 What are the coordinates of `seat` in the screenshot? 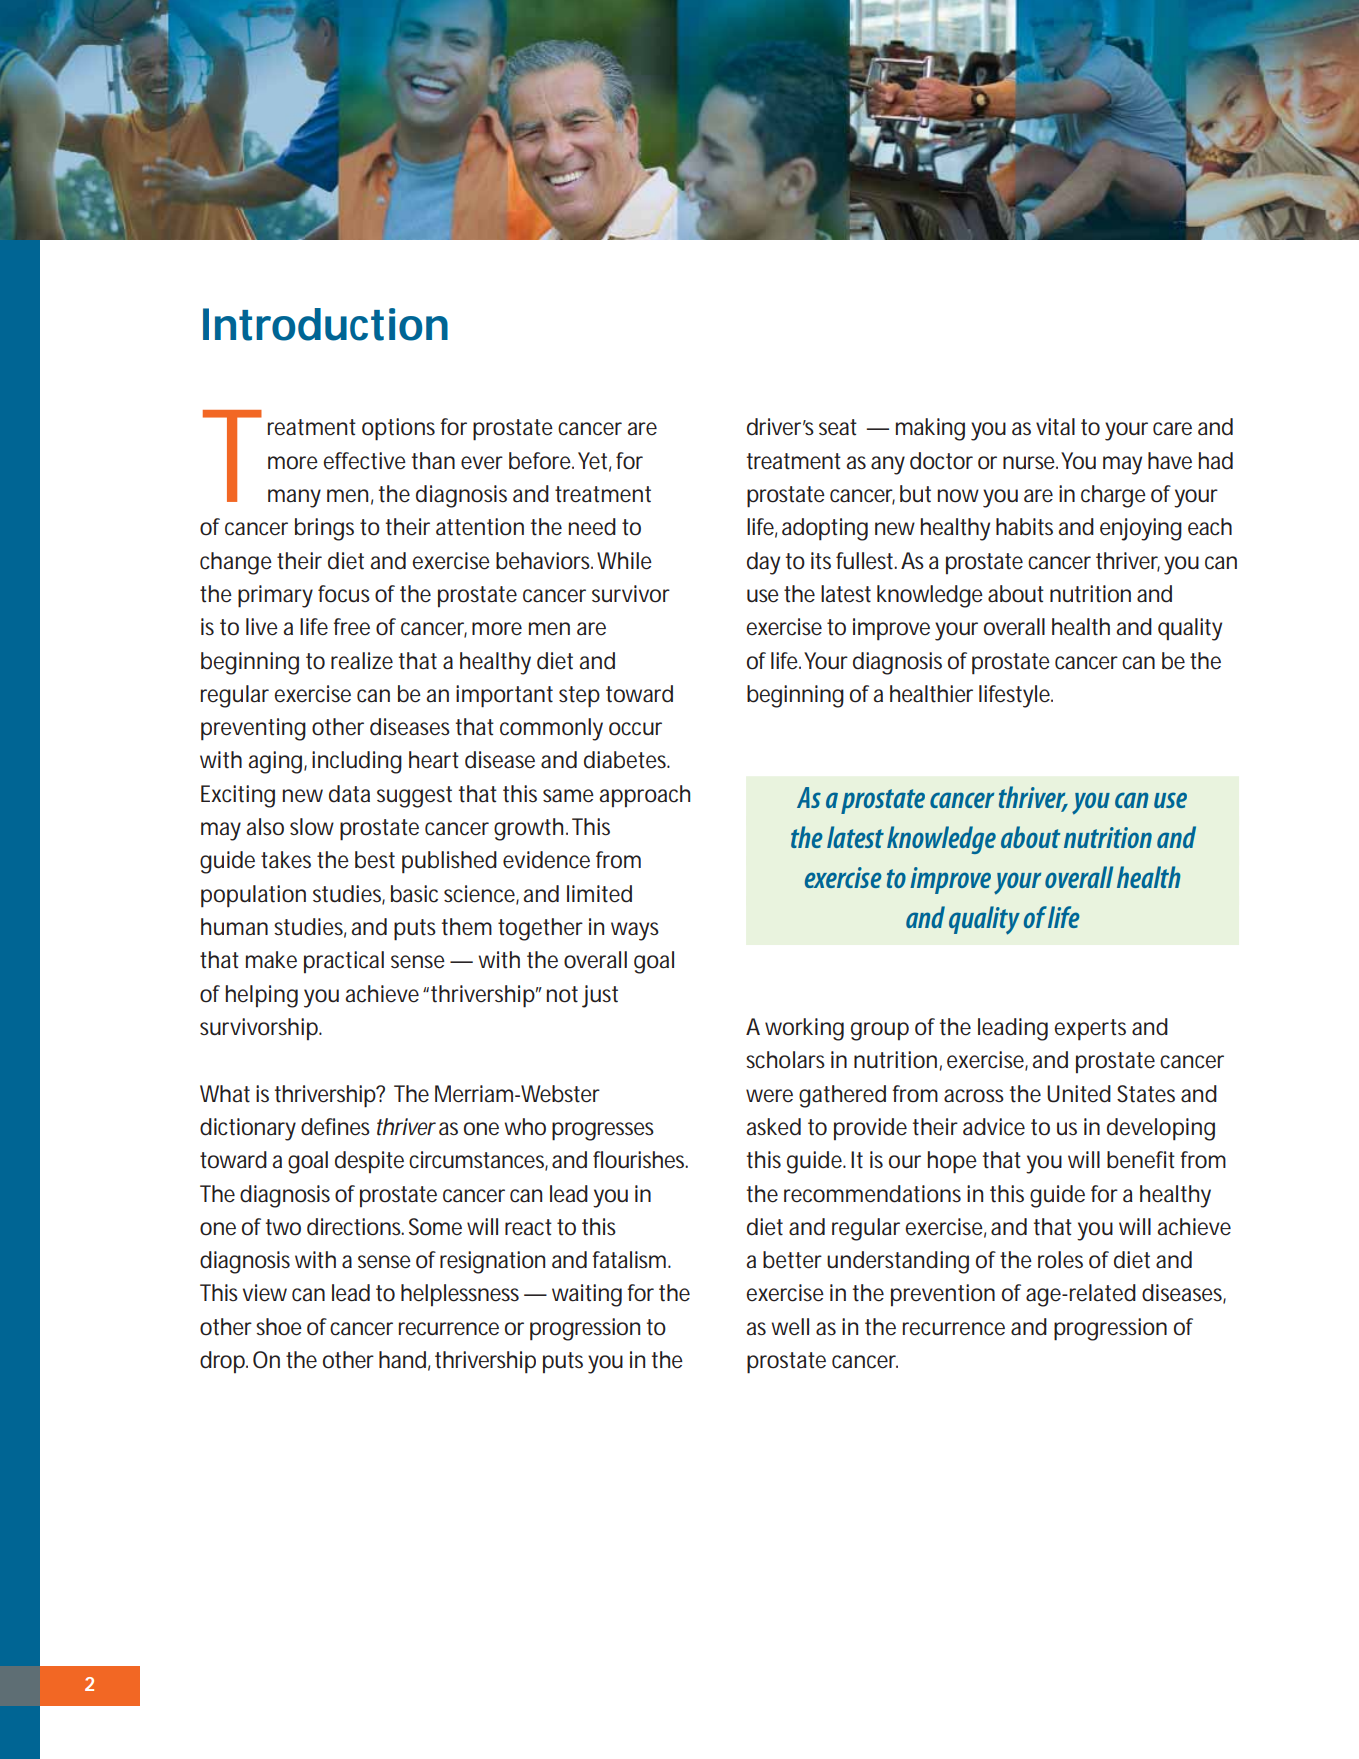 It's located at (838, 427).
